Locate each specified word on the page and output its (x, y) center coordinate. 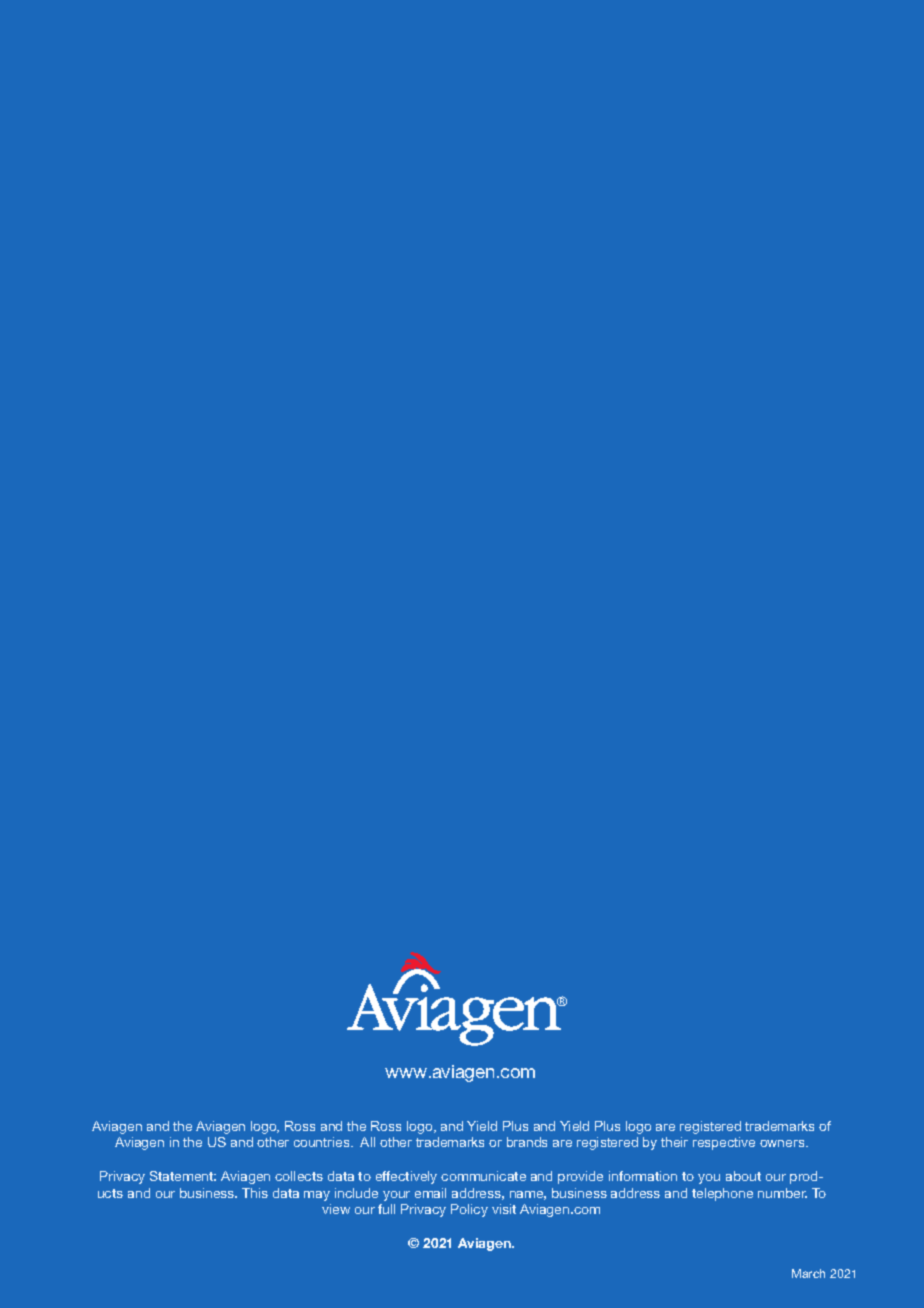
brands (527, 1142)
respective (724, 1143)
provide (580, 1177)
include (356, 1193)
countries (323, 1142)
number (782, 1193)
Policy (469, 1210)
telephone (722, 1194)
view (336, 1209)
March (808, 1273)
